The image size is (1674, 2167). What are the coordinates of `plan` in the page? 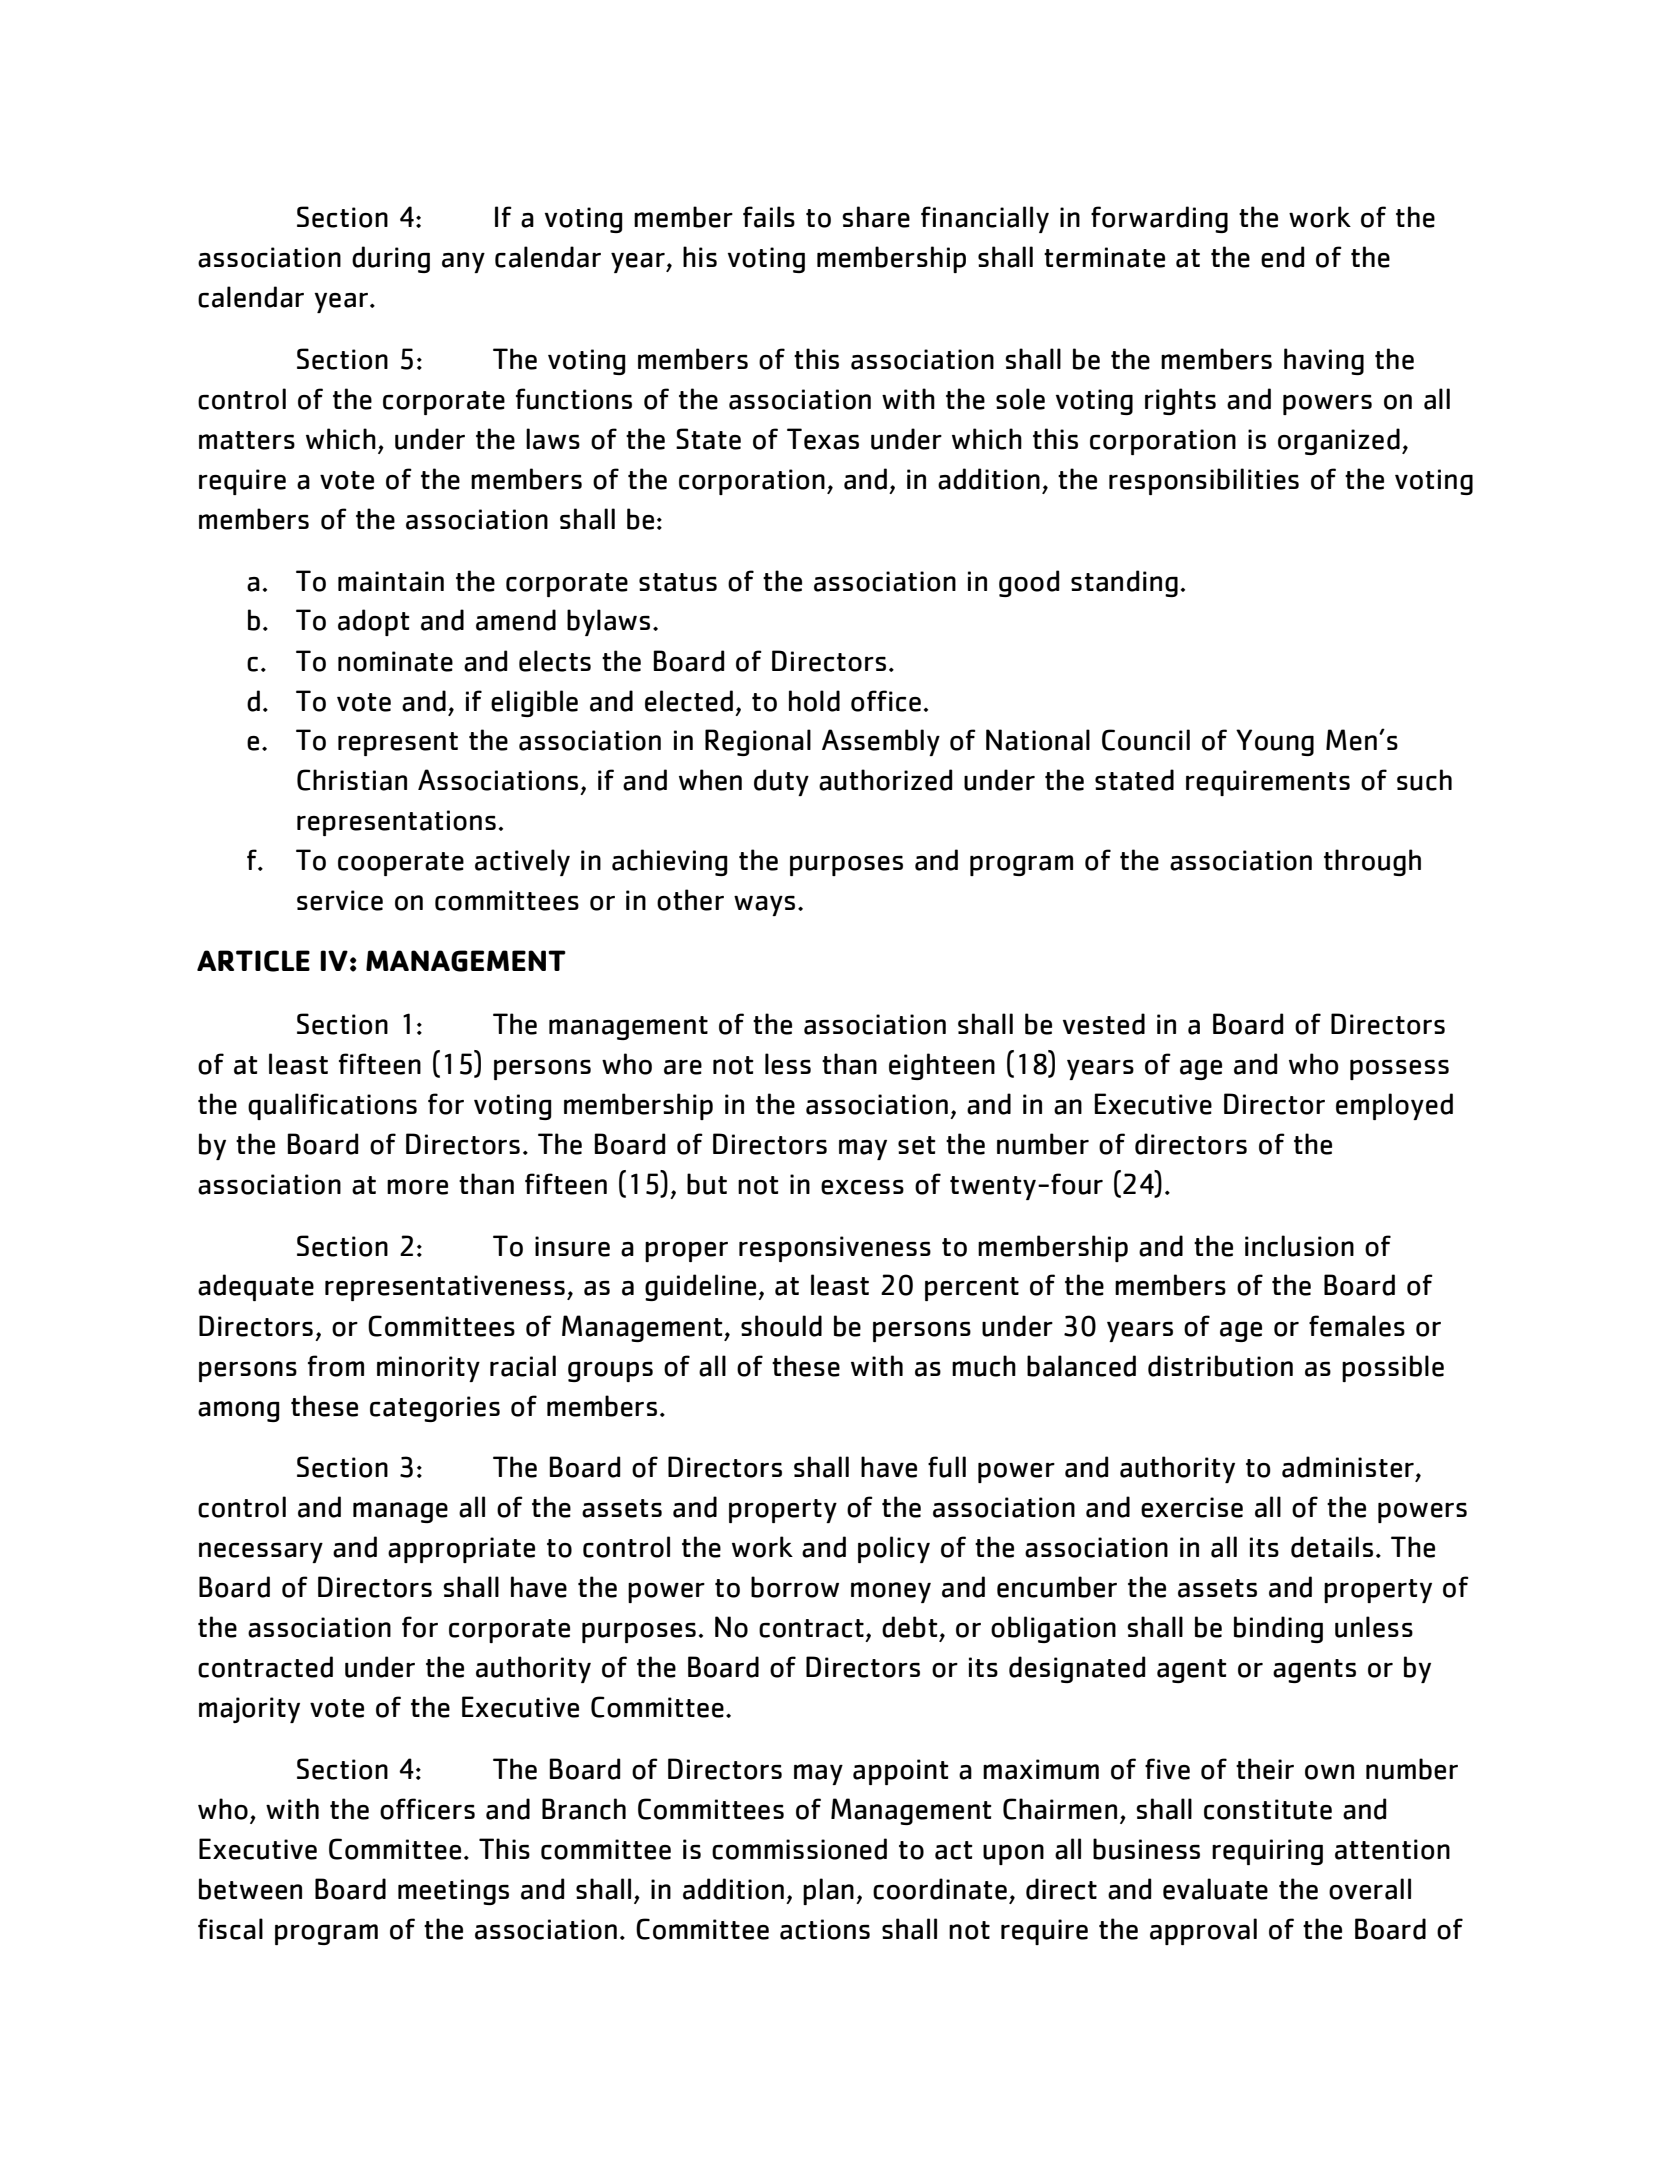 It's located at (828, 1891).
